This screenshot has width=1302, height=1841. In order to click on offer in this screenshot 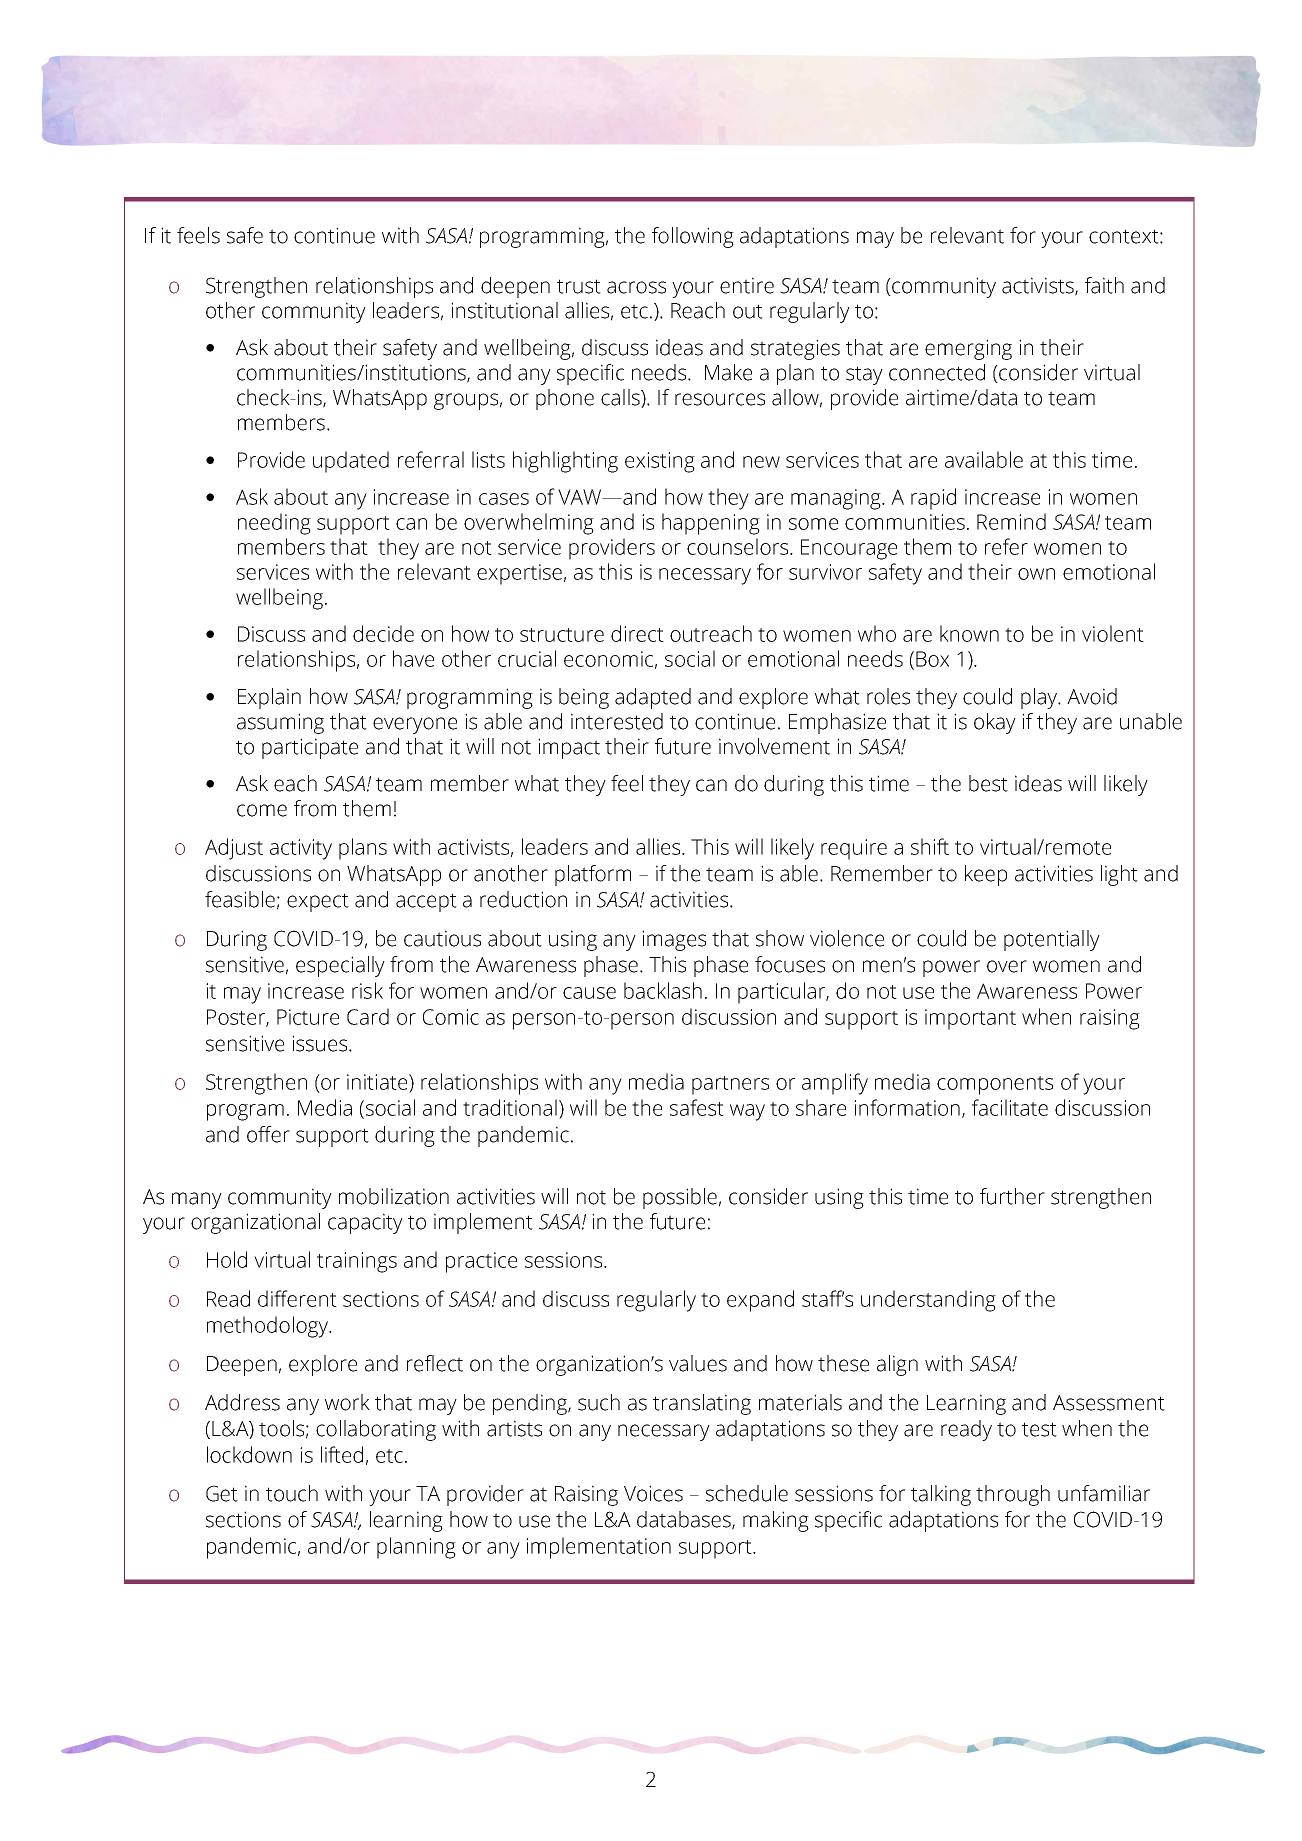, I will do `click(268, 1134)`.
